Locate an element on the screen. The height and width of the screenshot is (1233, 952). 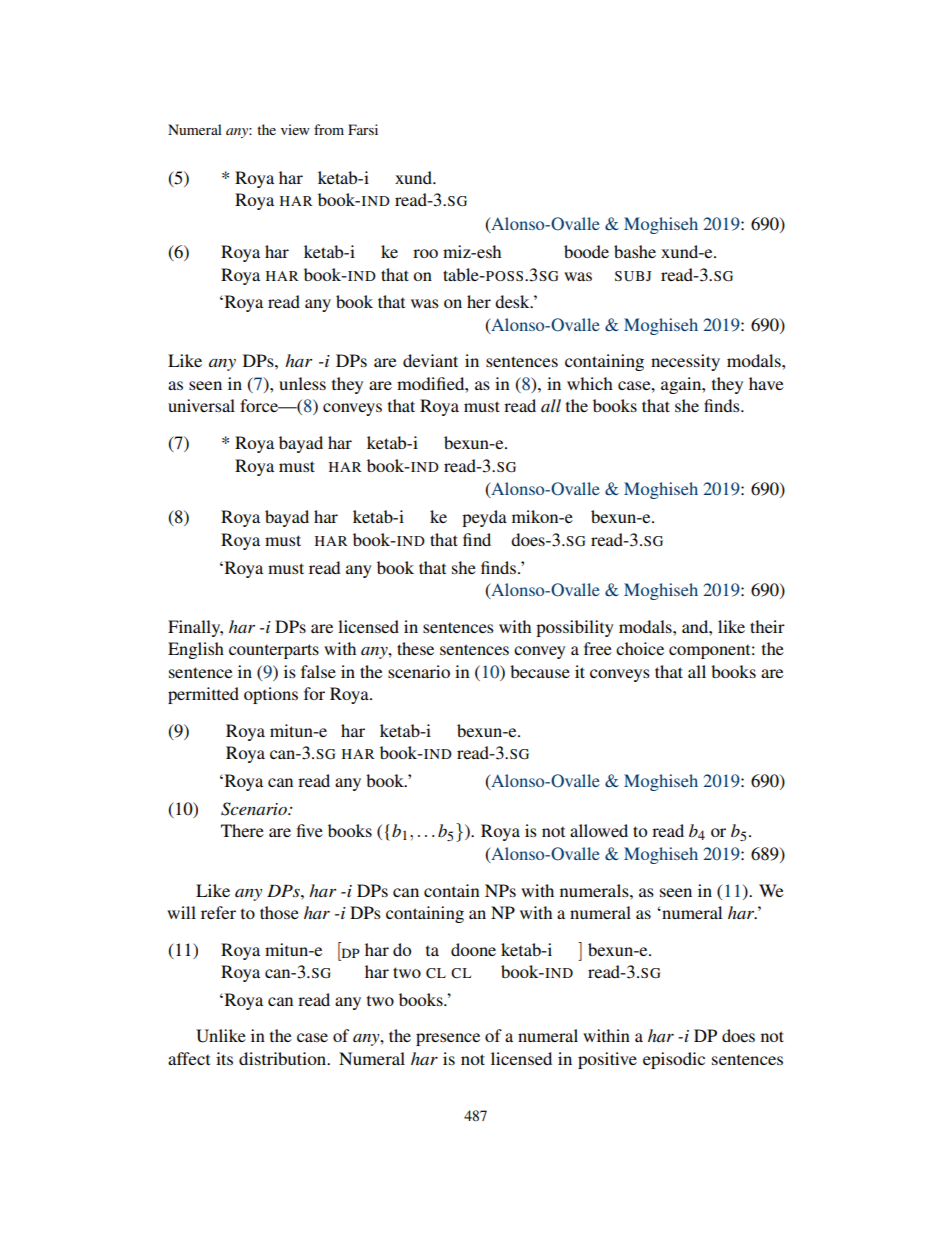
its is located at coordinates (224, 1058).
